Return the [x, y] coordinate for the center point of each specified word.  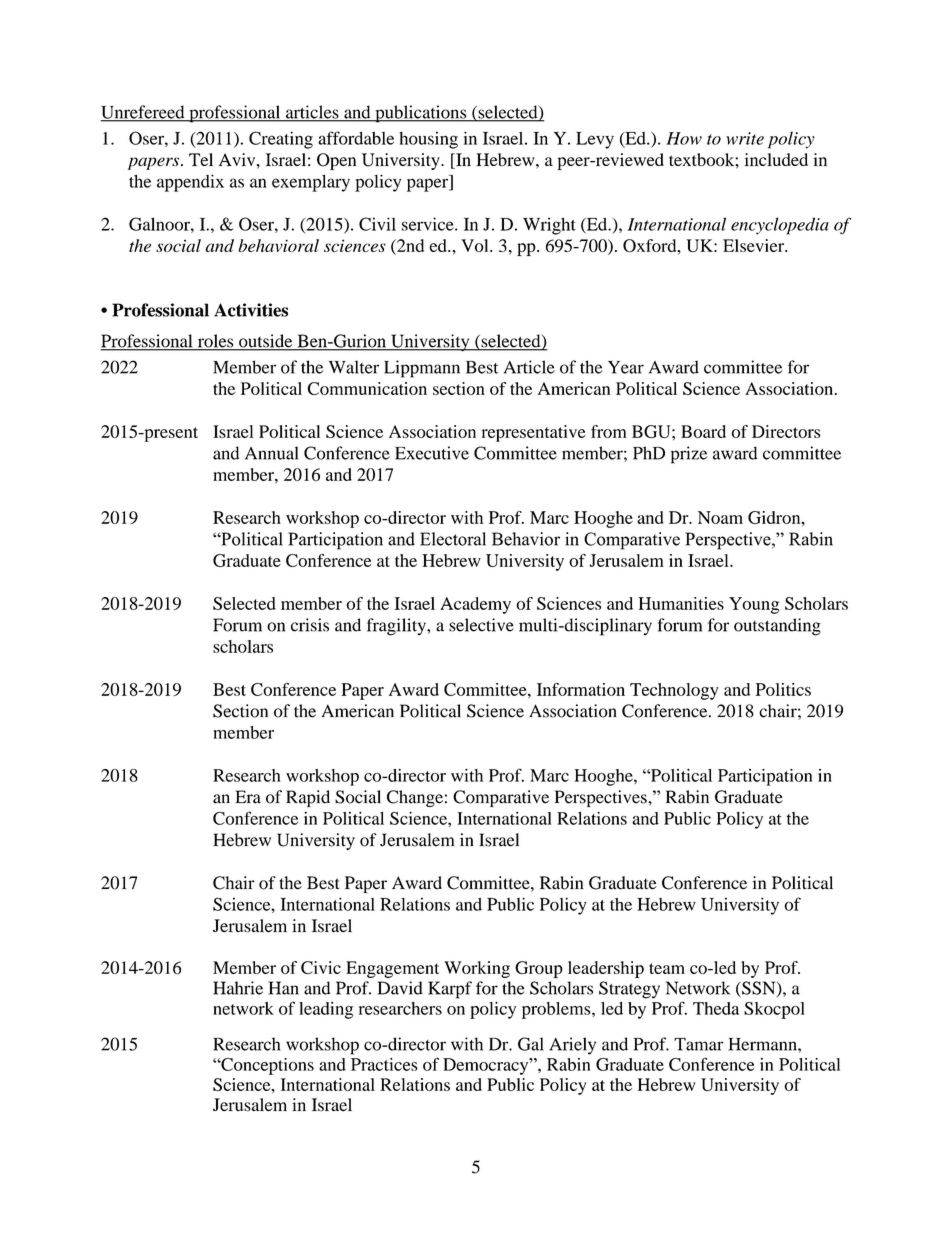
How [684, 138]
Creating [281, 140]
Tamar [699, 1044]
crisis [310, 625]
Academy [475, 605]
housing [428, 140]
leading [326, 1010]
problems [557, 1010]
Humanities [681, 603]
